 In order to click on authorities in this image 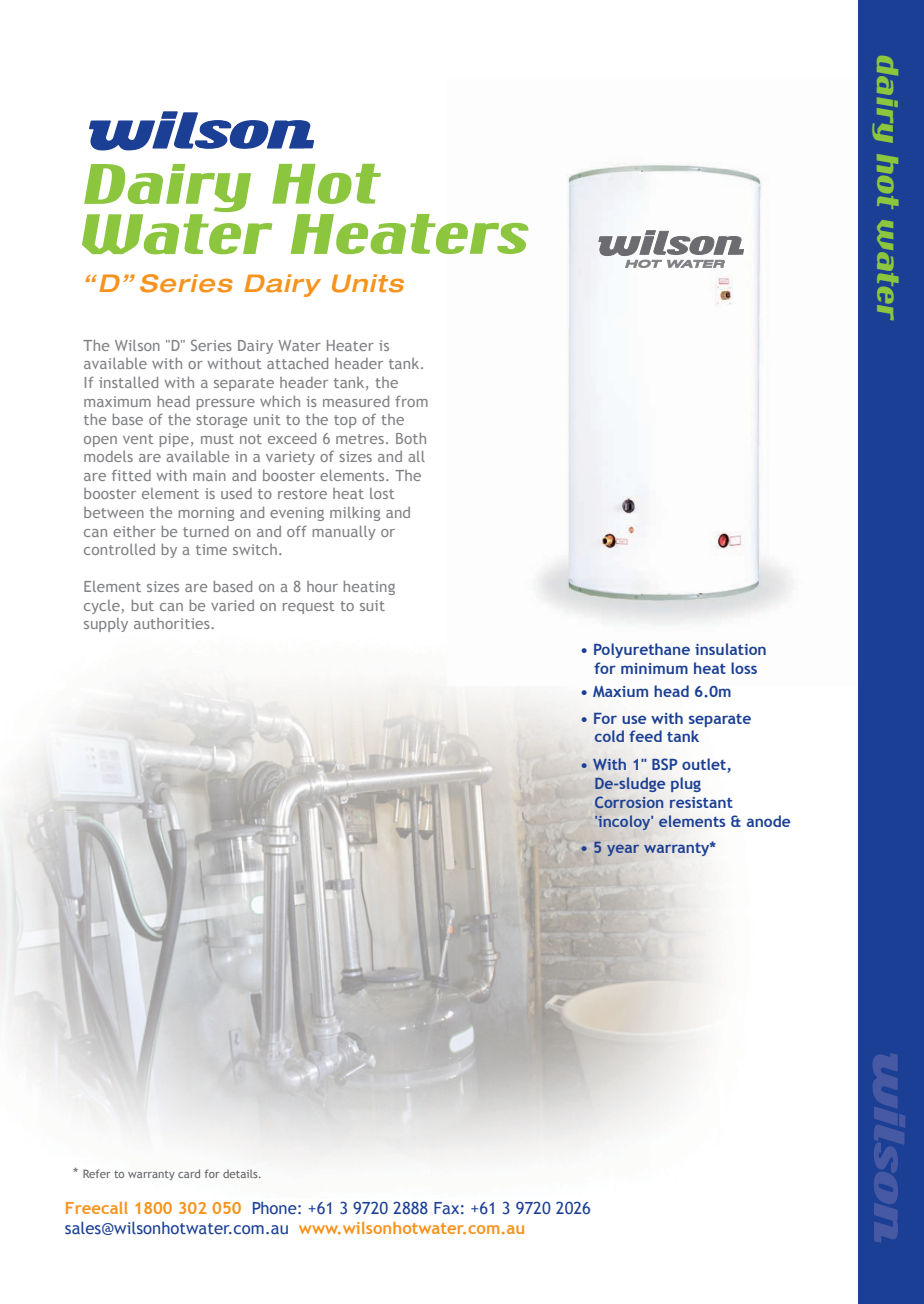, I will do `click(173, 623)`.
